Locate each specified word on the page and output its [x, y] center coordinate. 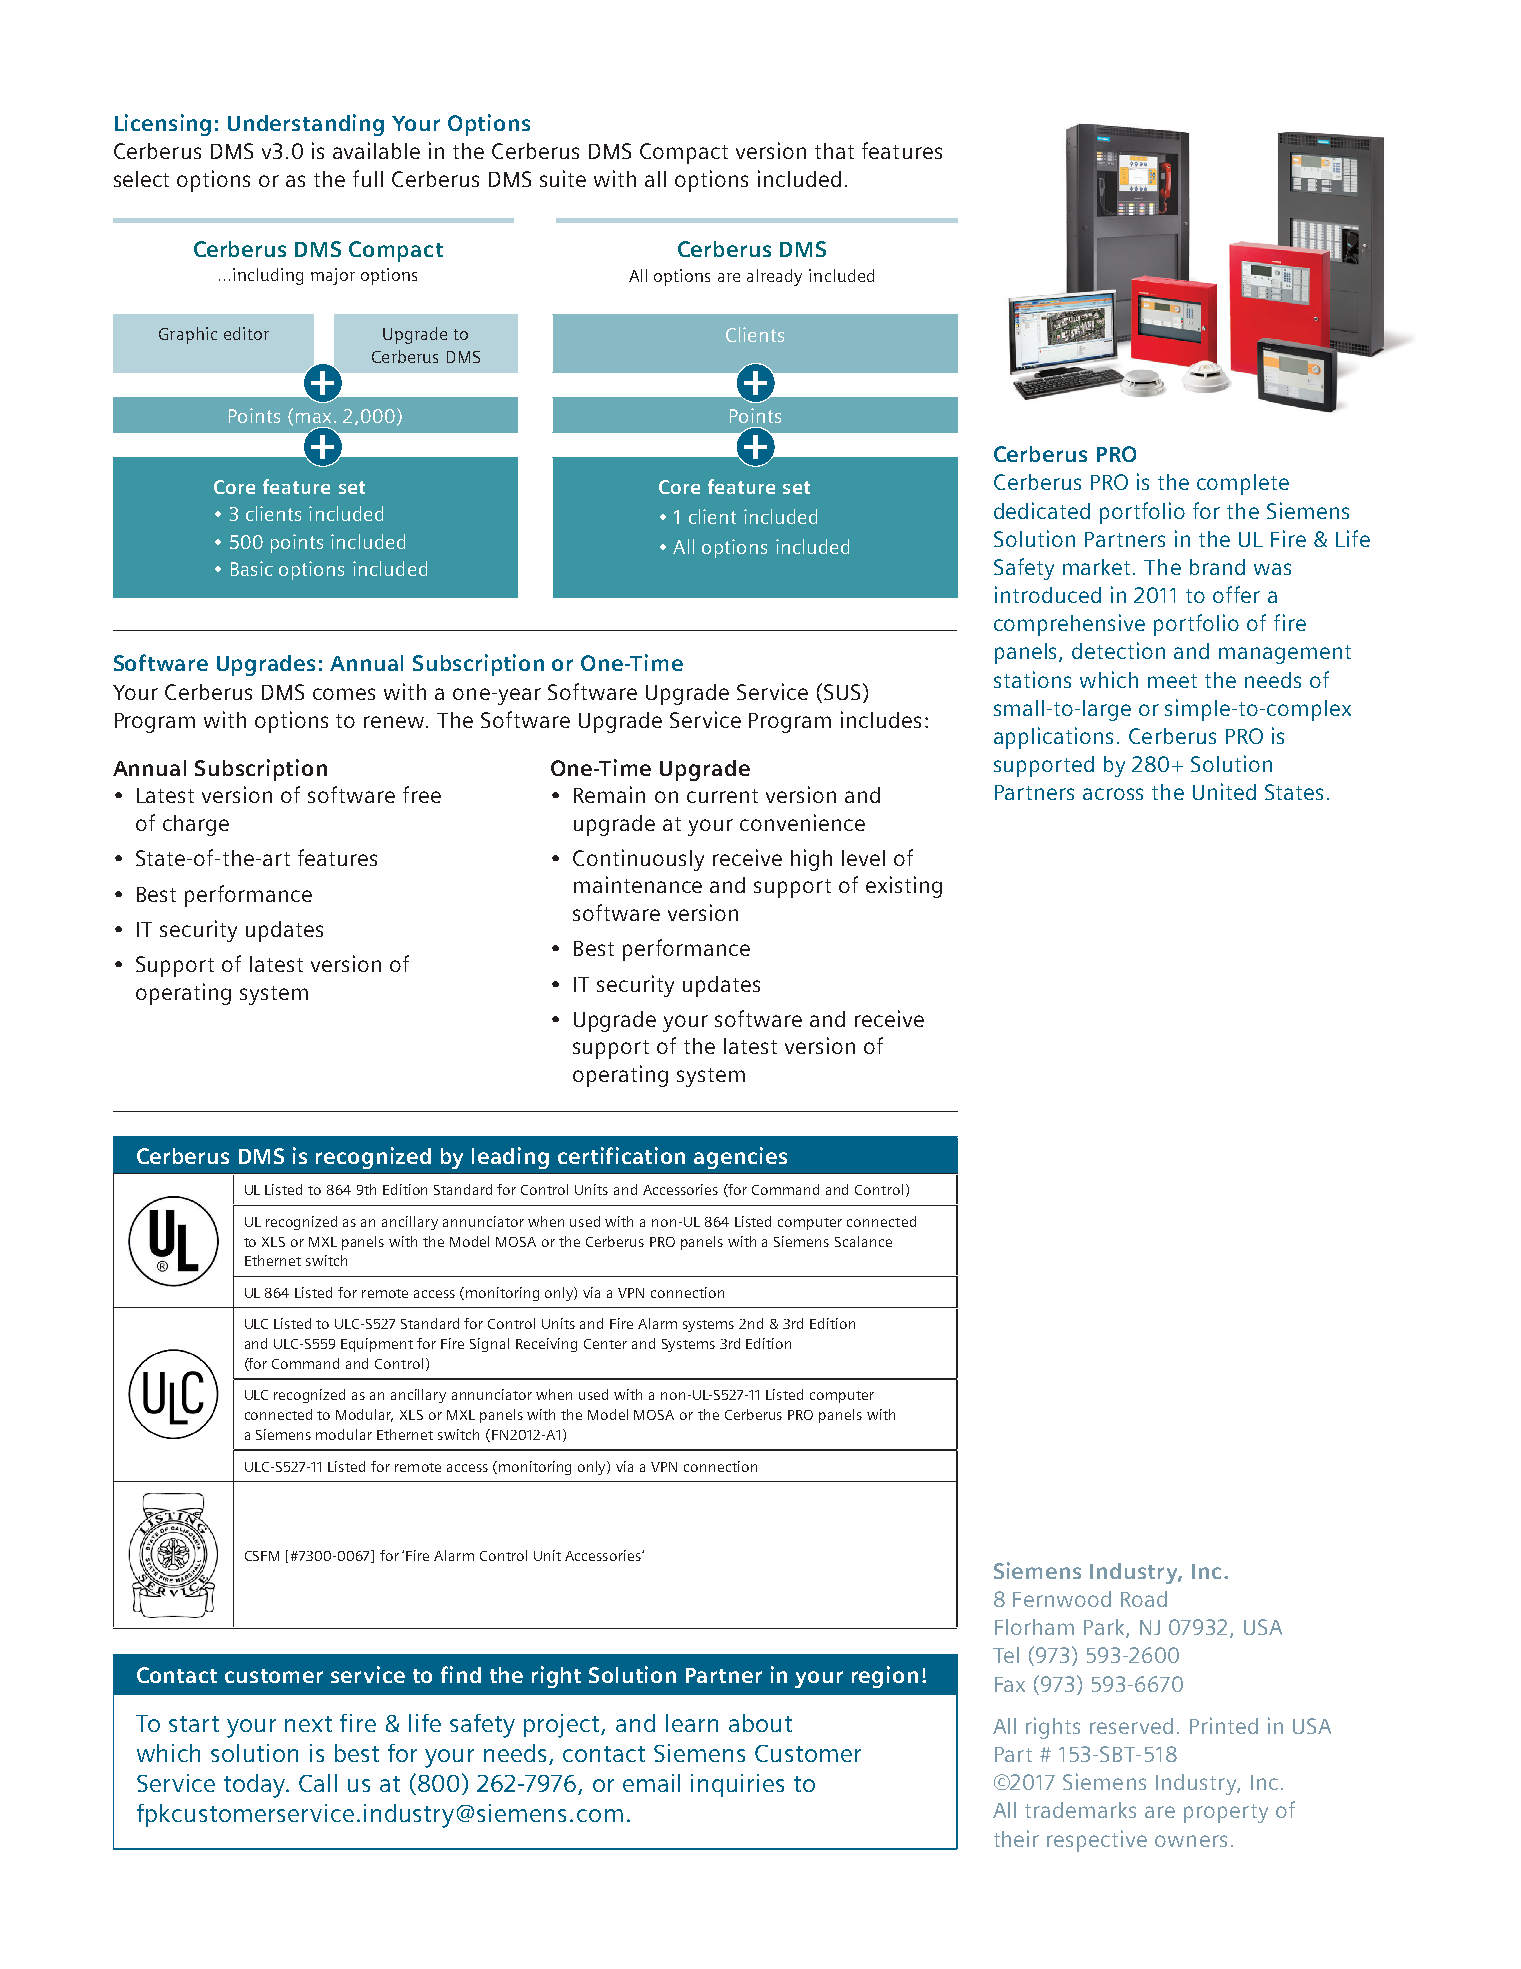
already [774, 277]
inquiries [737, 1785]
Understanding [306, 125]
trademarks [1080, 1810]
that [834, 151]
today [256, 1786]
